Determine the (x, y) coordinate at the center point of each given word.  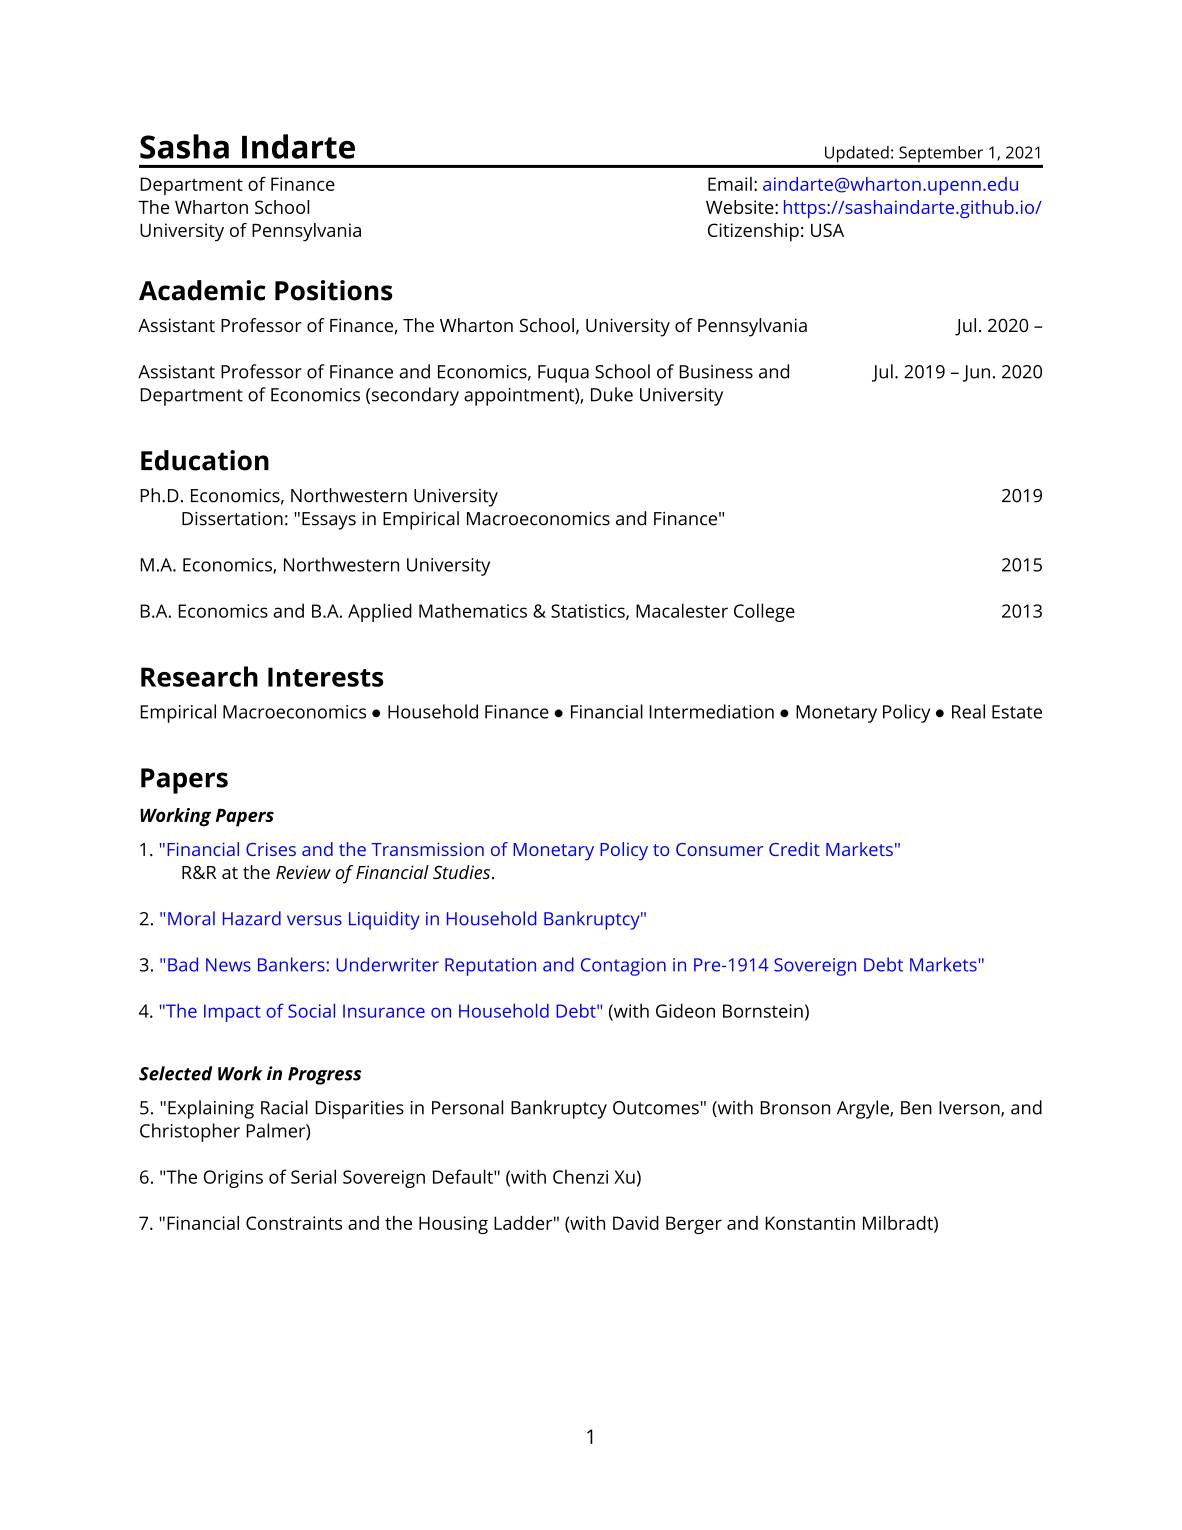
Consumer (719, 849)
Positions (333, 290)
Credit (794, 849)
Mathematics (473, 610)
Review (303, 872)
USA (827, 230)
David (636, 1223)
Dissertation (232, 519)
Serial (313, 1176)
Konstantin (810, 1223)
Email (730, 184)
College (764, 612)
